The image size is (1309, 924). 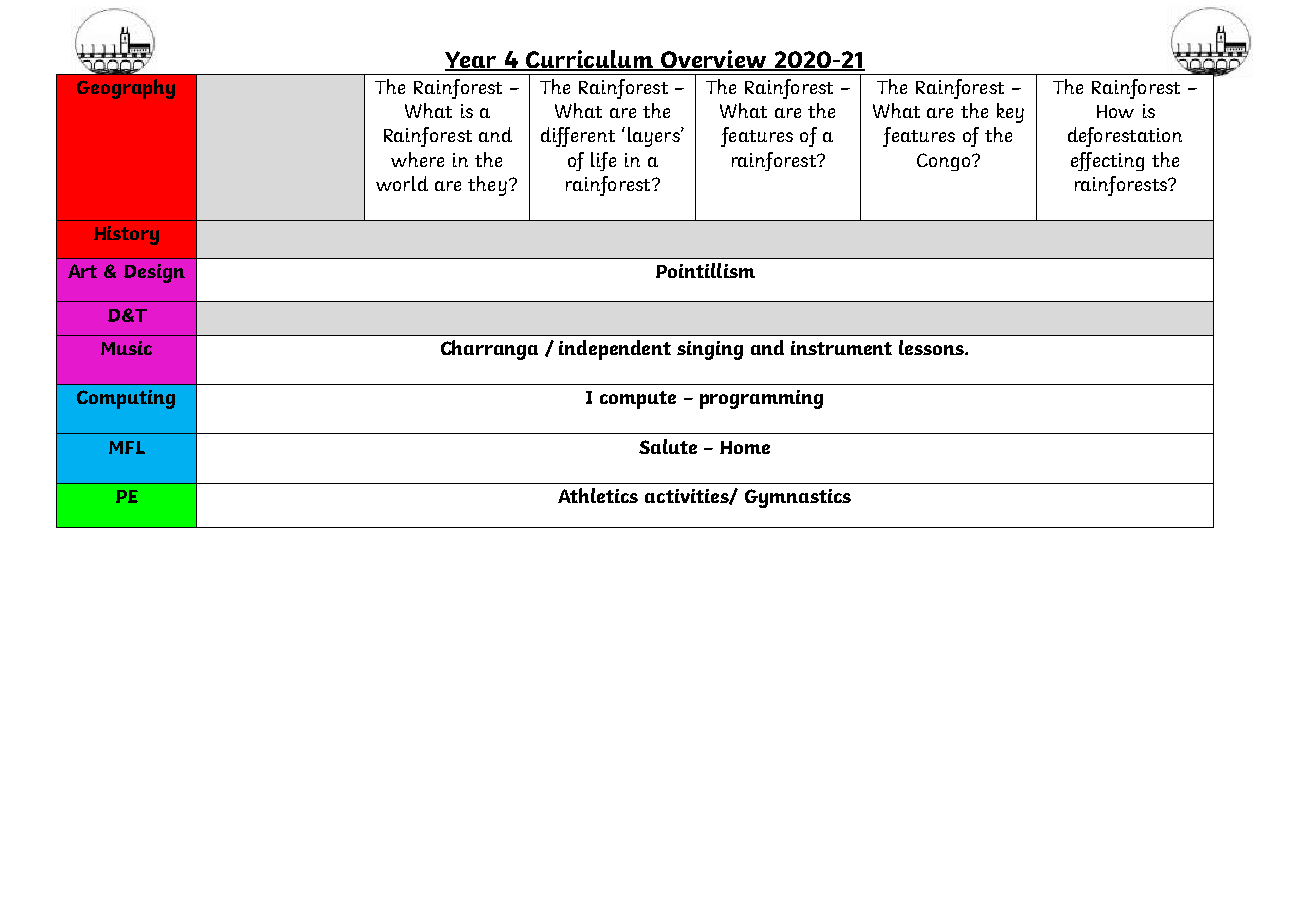 I want to click on Geography, so click(x=126, y=89).
